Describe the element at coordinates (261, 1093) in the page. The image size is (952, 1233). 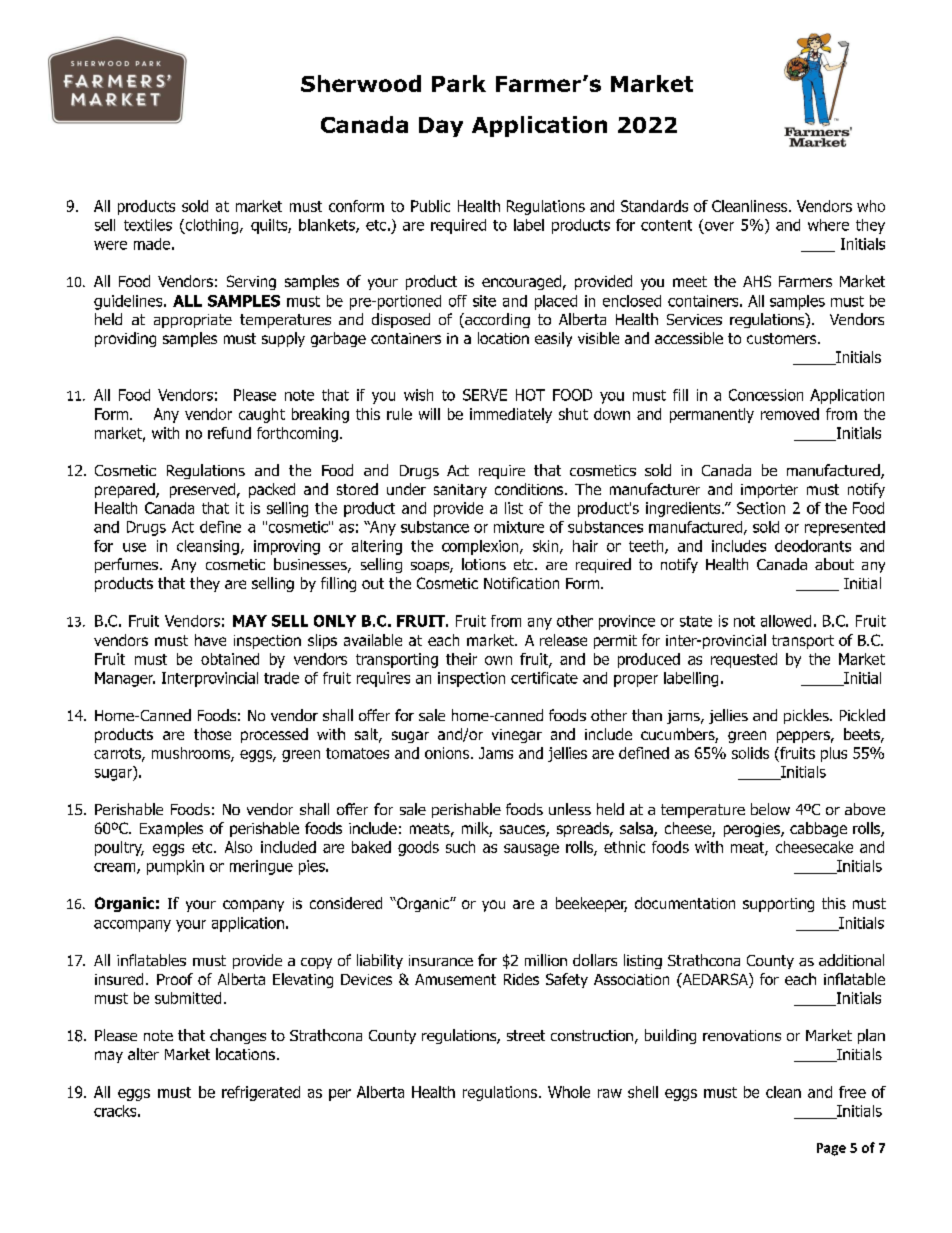
I see `refrigerated` at that location.
